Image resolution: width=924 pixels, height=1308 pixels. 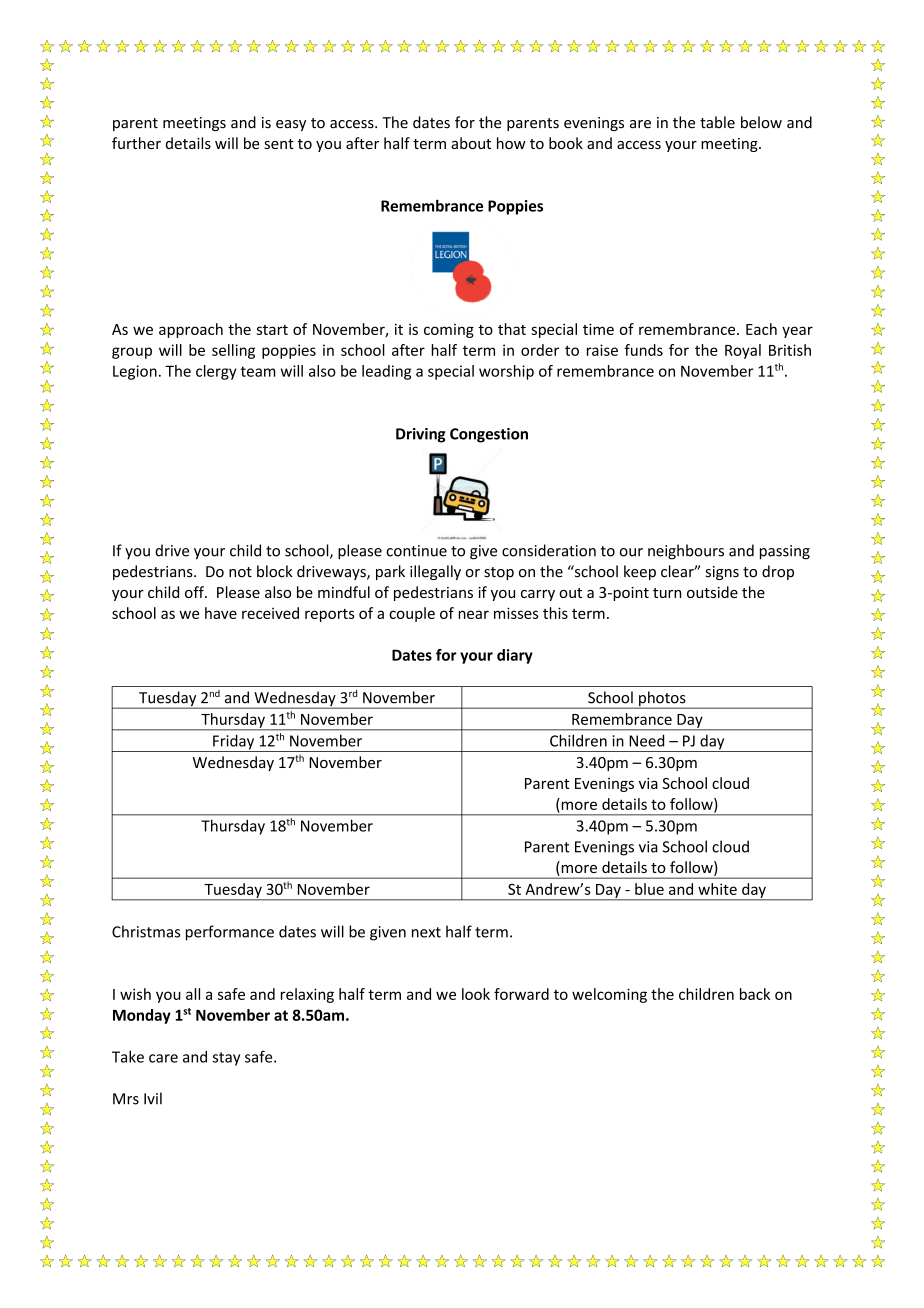 What do you see at coordinates (234, 743) in the image?
I see `Friday` at bounding box center [234, 743].
